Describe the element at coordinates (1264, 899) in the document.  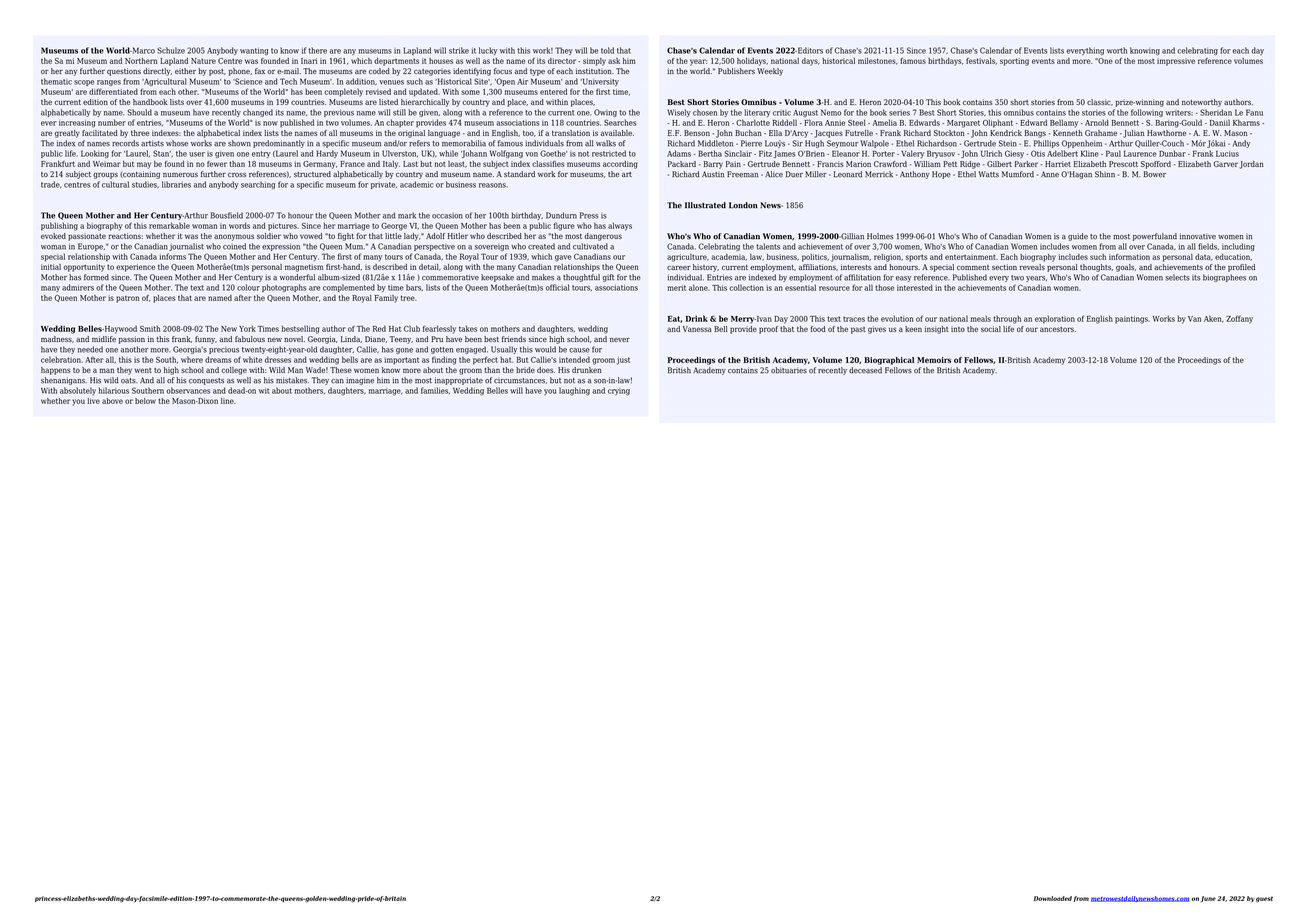
I see `guest` at that location.
